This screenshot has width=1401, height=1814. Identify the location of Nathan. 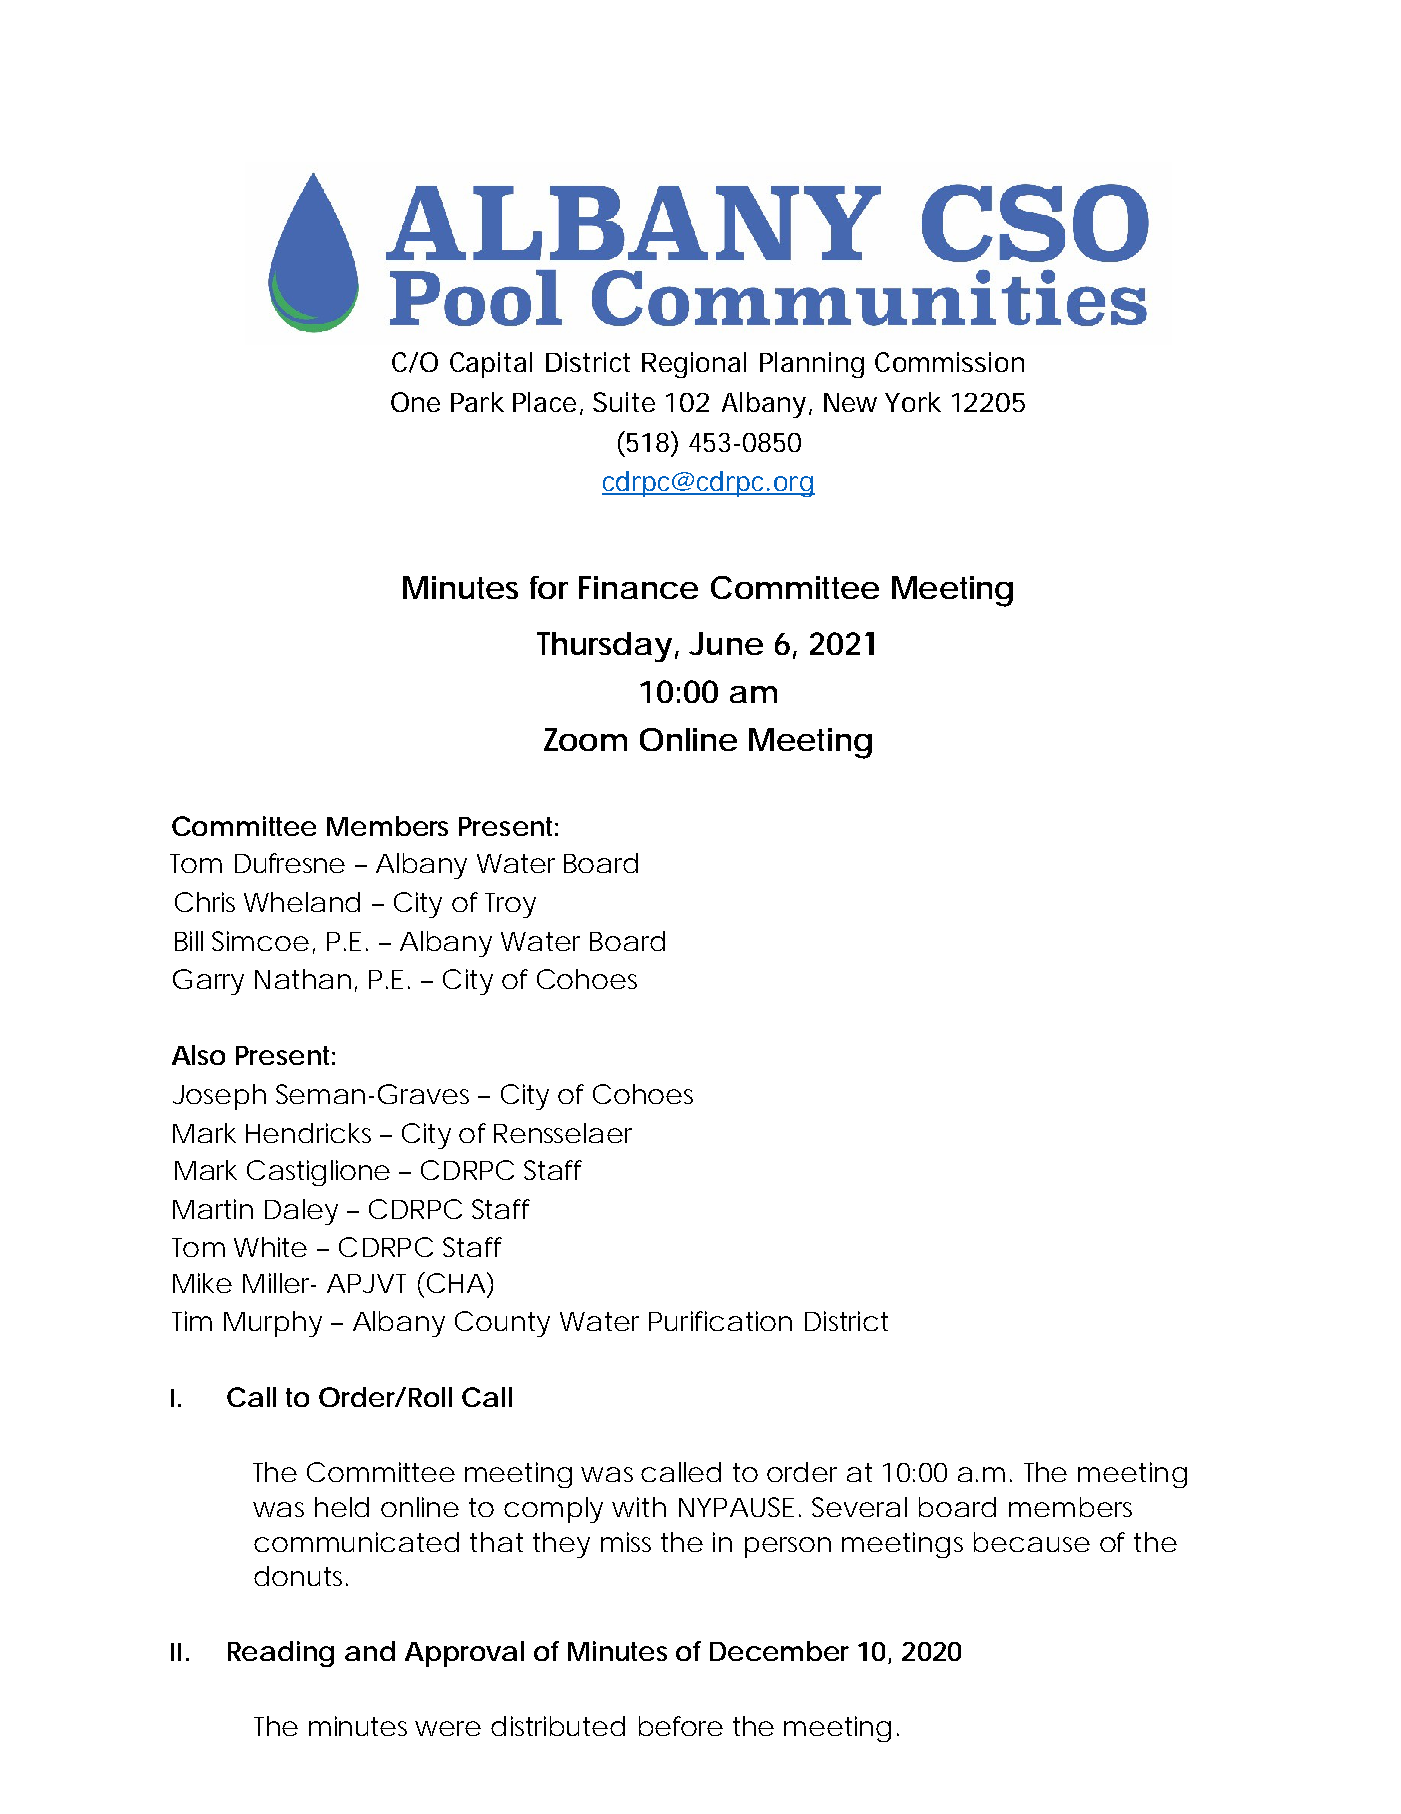
(303, 979).
